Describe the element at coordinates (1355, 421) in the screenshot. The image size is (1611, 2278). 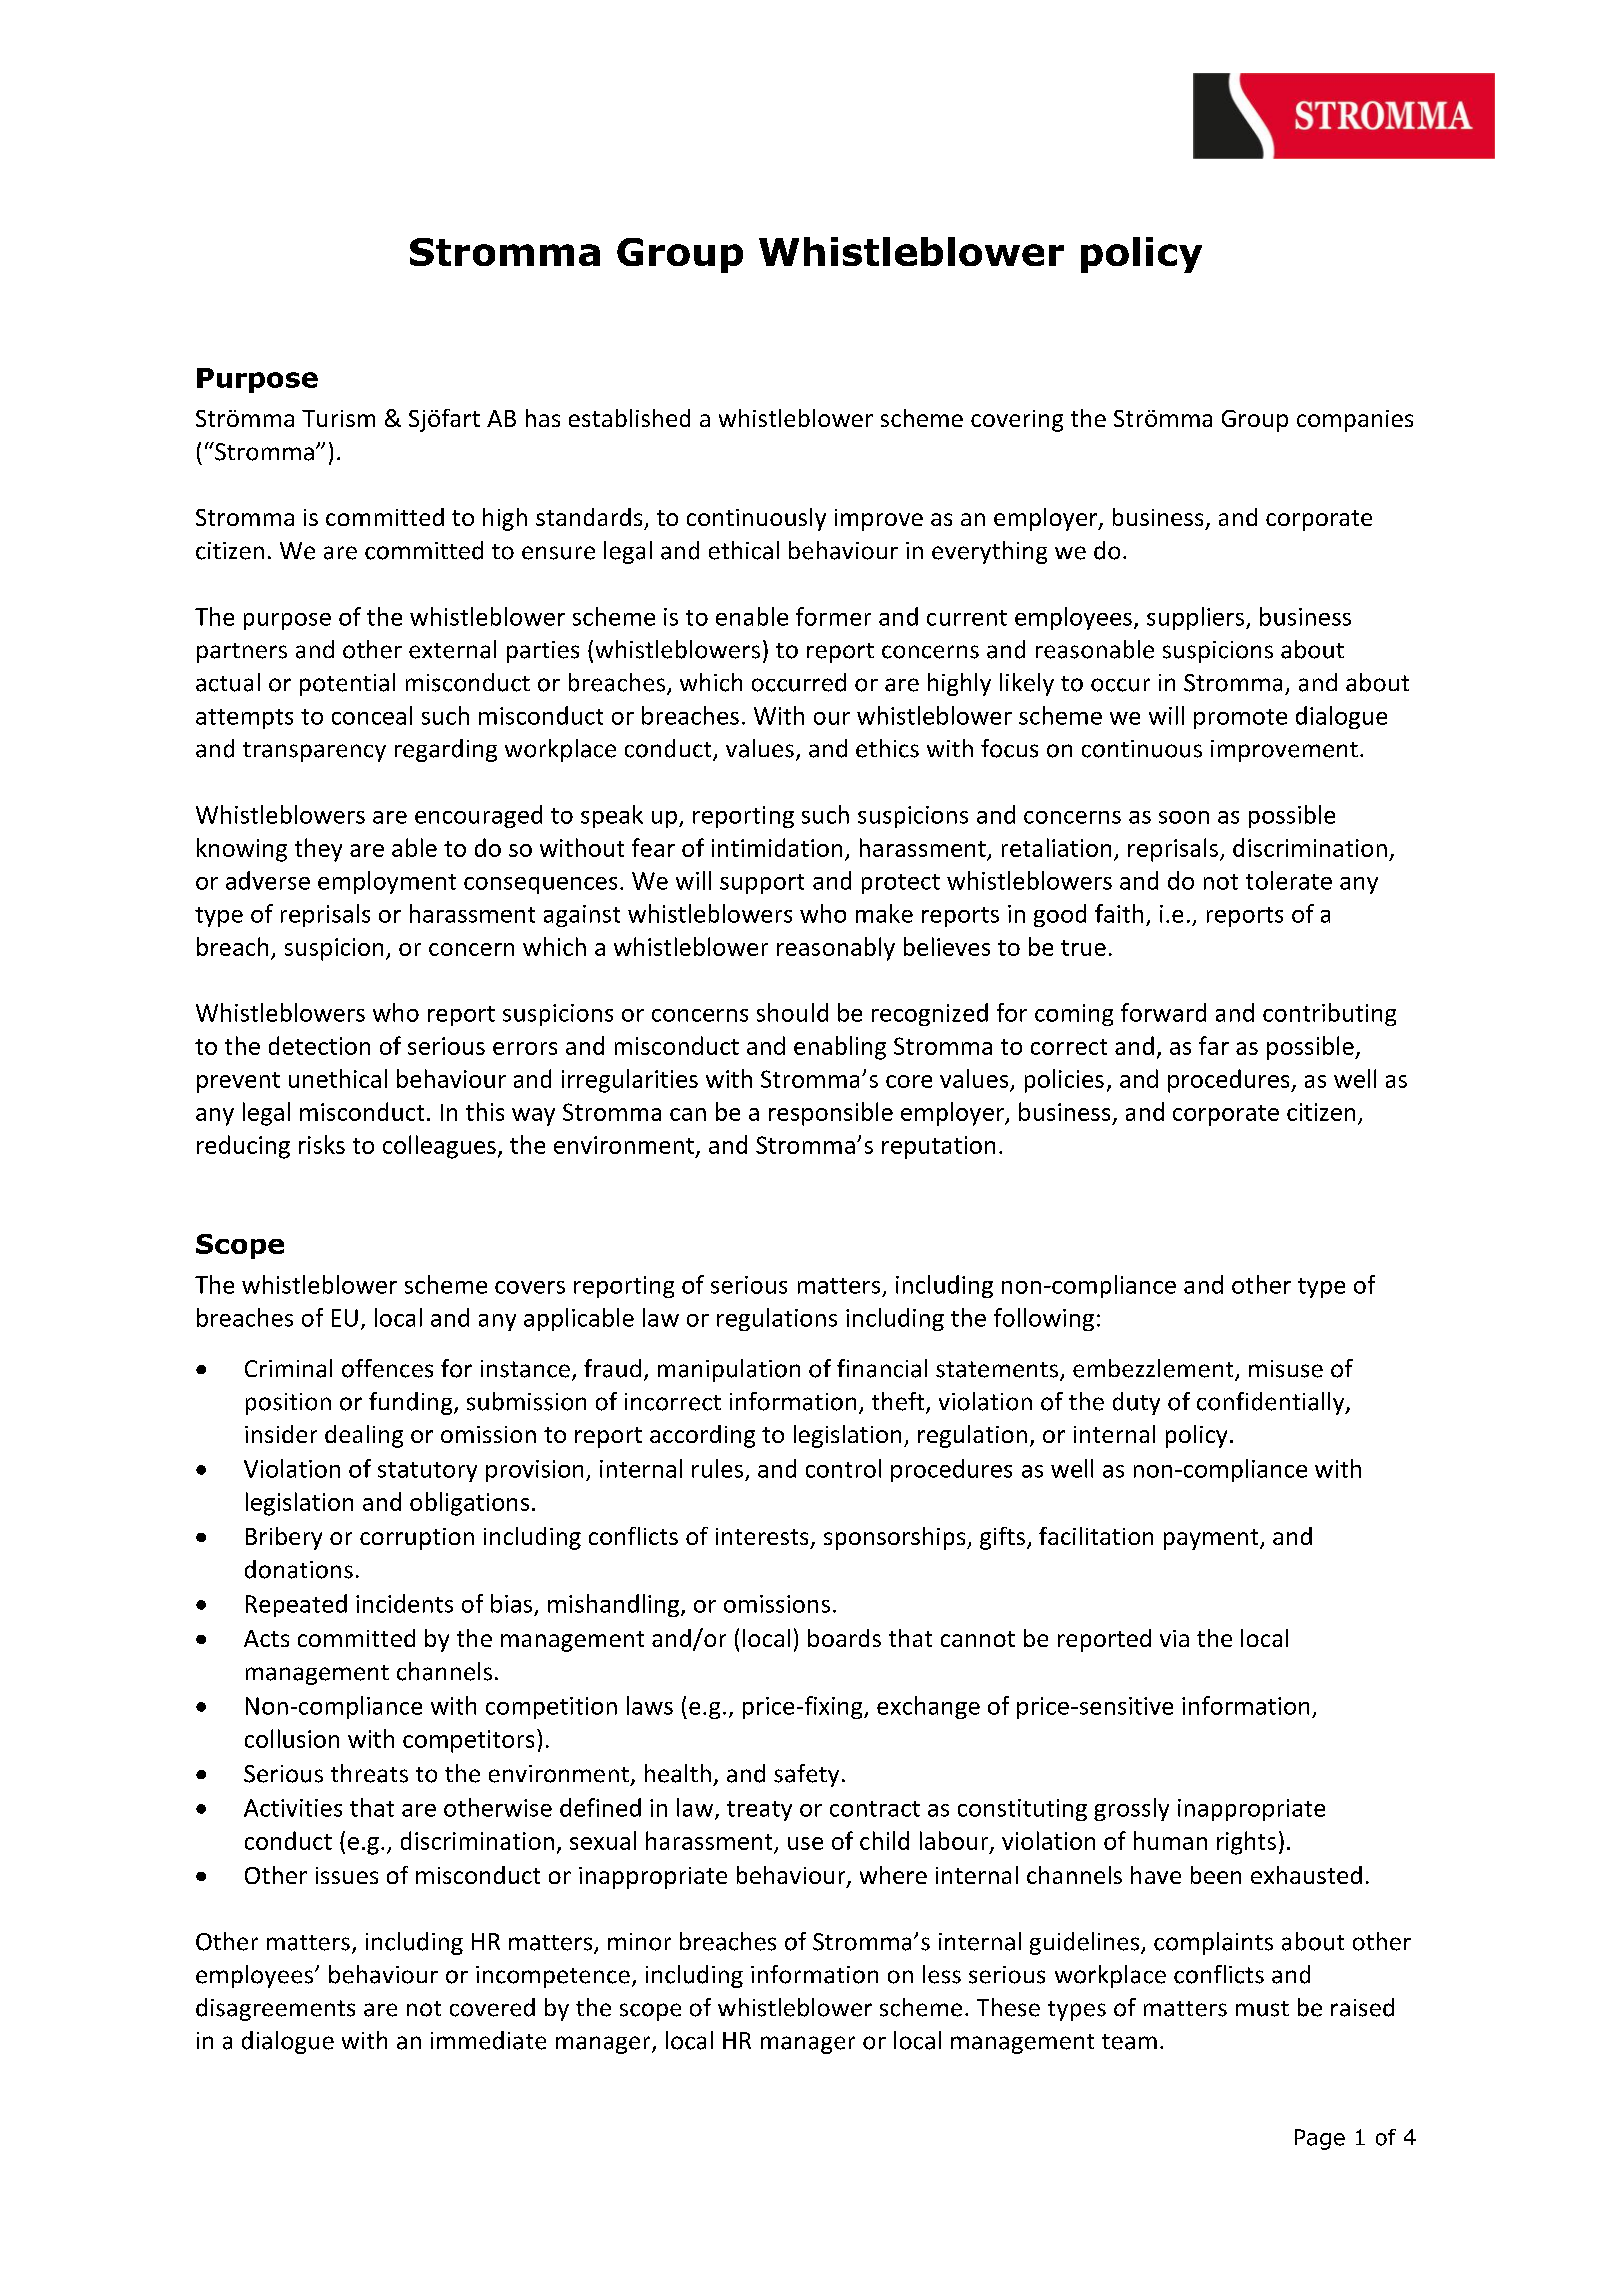
I see `companies` at that location.
